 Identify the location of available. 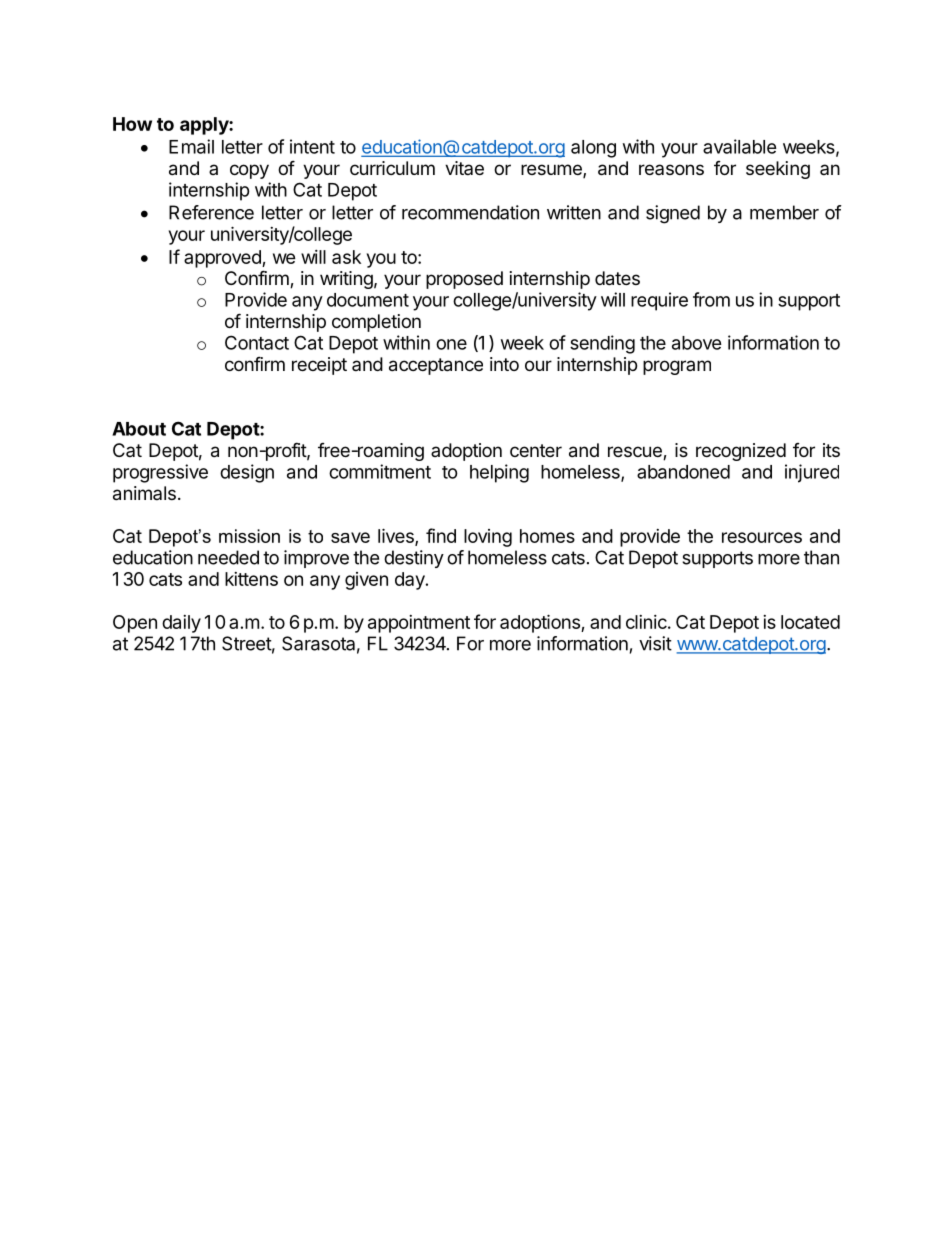
(740, 146).
